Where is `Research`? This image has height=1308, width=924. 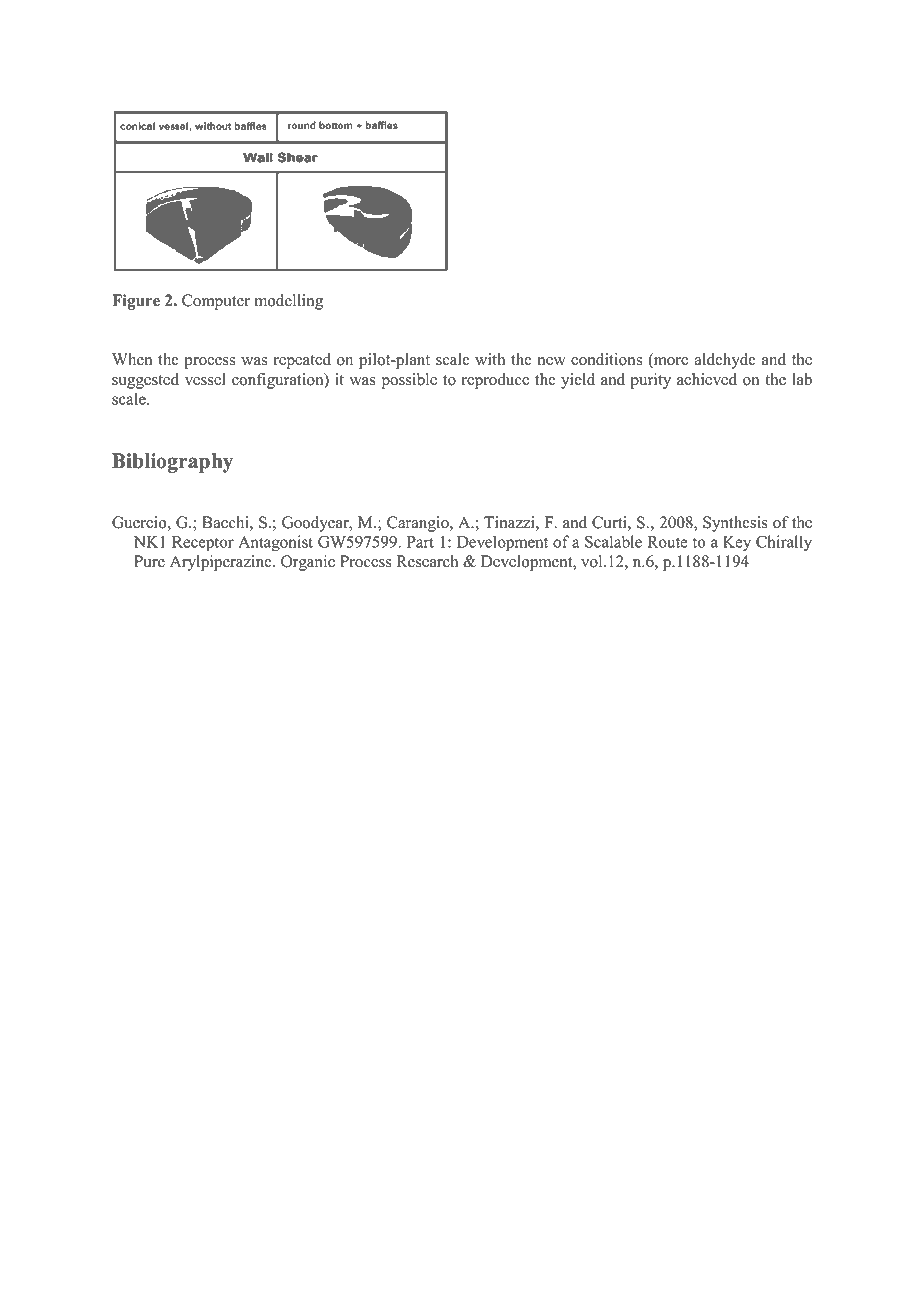 Research is located at coordinates (427, 561).
